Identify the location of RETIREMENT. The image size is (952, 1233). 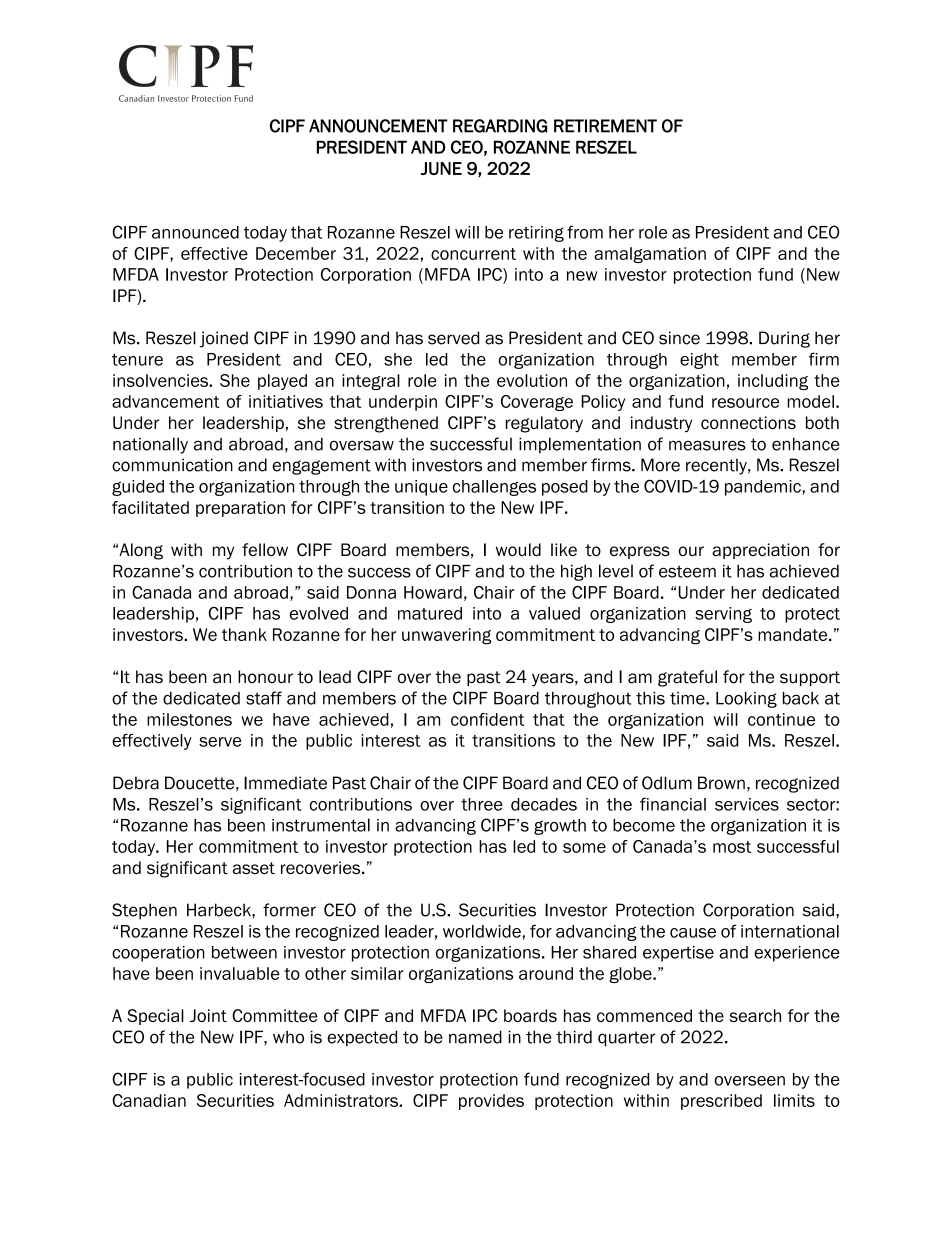
(605, 126).
